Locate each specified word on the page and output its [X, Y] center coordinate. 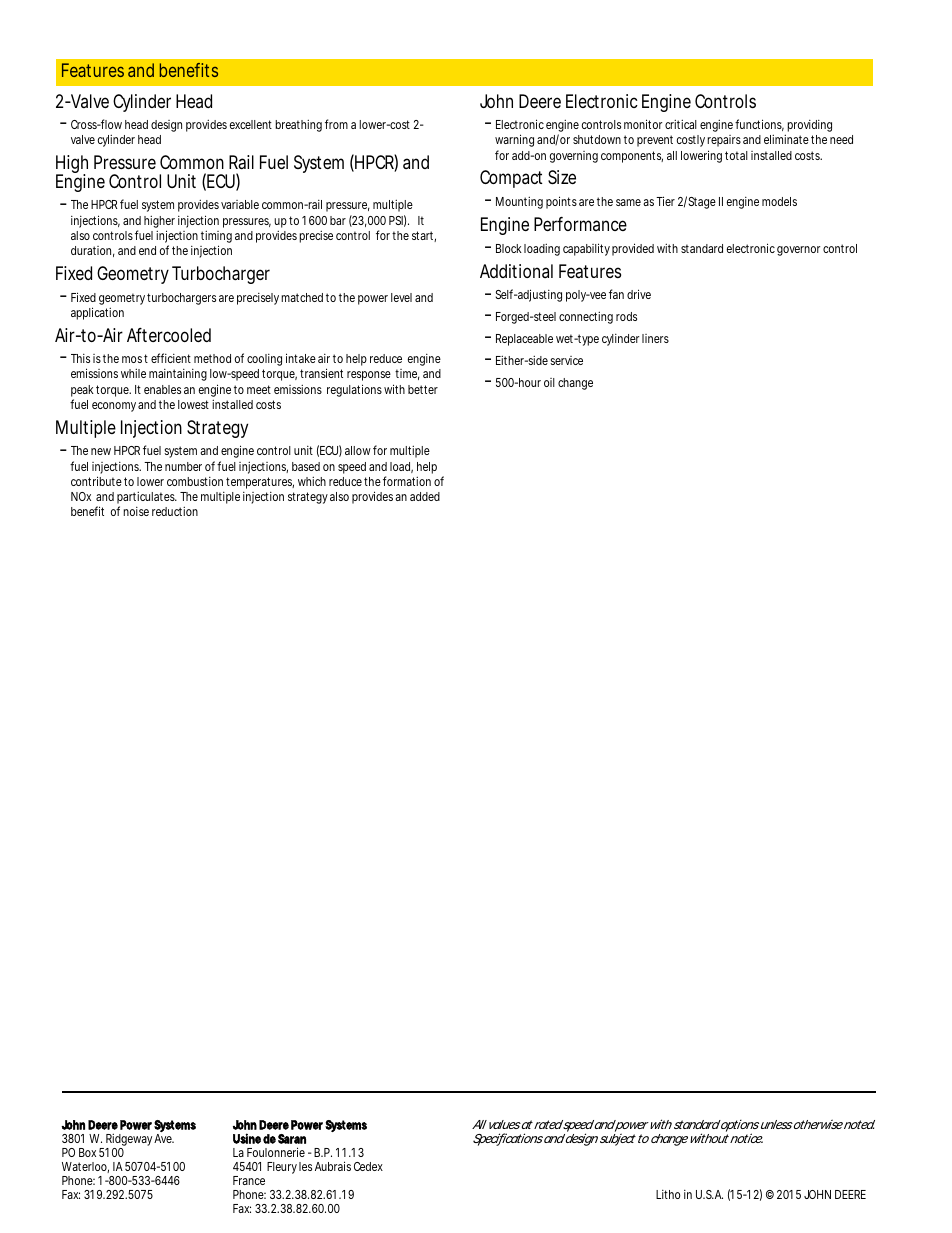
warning [514, 140]
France [249, 1180]
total [736, 155]
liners [655, 338]
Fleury [282, 1168]
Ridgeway [130, 1141]
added [425, 496]
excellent [251, 124]
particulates [147, 499]
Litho [668, 1194]
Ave [164, 1138]
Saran [292, 1139]
